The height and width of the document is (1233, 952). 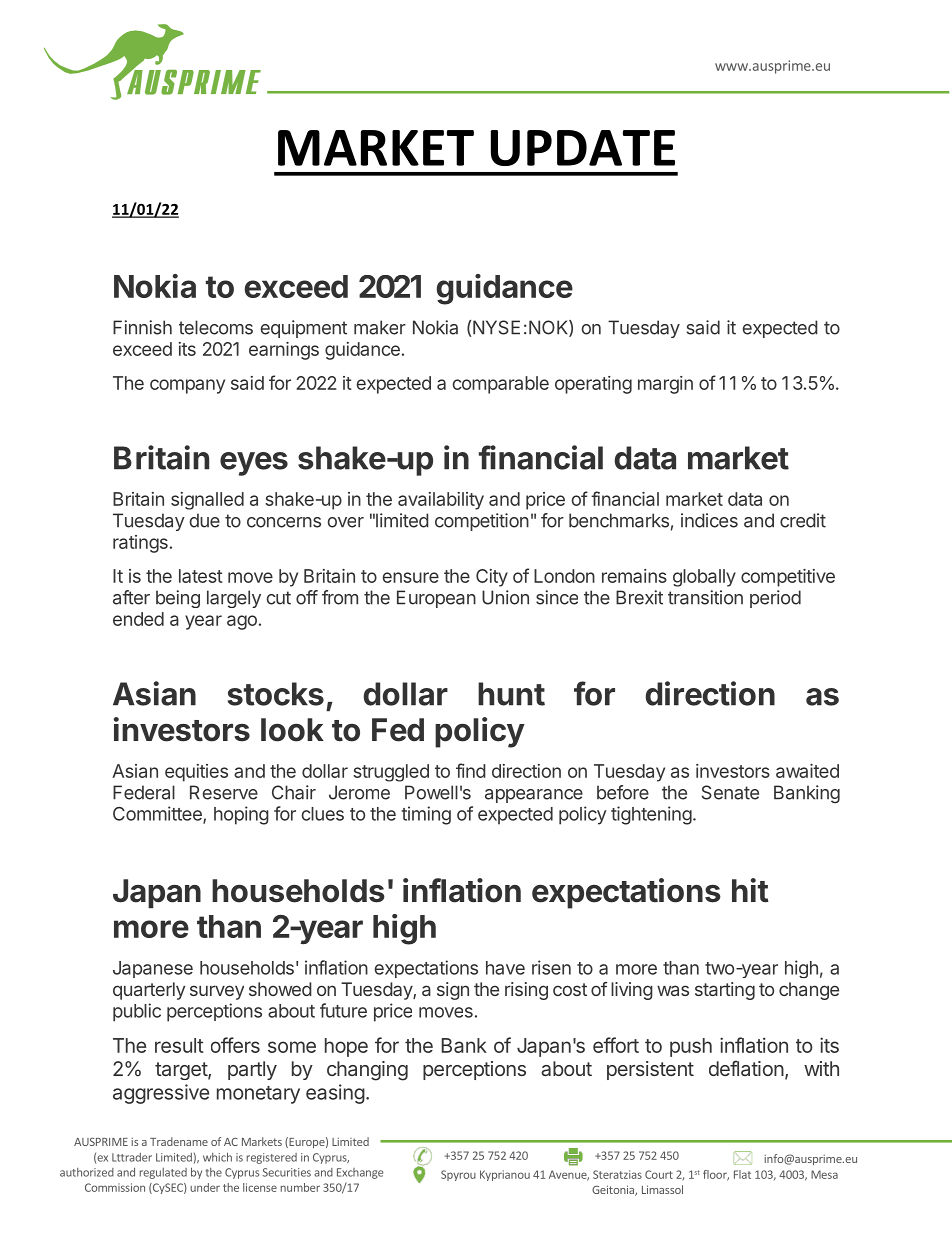 What do you see at coordinates (705, 597) in the document?
I see `transition` at bounding box center [705, 597].
